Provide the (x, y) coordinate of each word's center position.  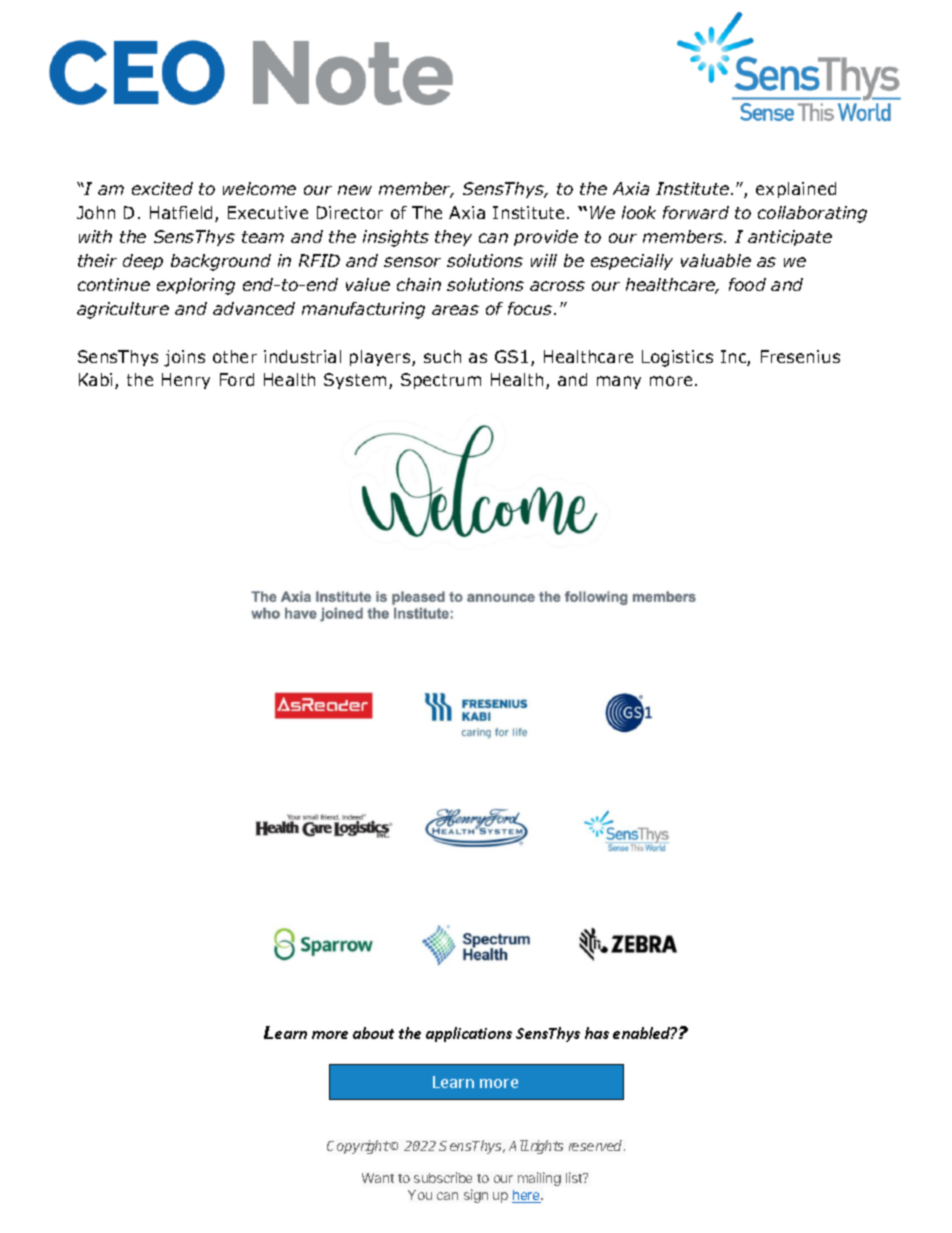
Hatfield (183, 214)
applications (469, 1034)
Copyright (358, 1147)
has (597, 1033)
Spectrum (441, 381)
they (453, 238)
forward (696, 212)
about (373, 1033)
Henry (186, 381)
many (619, 382)
